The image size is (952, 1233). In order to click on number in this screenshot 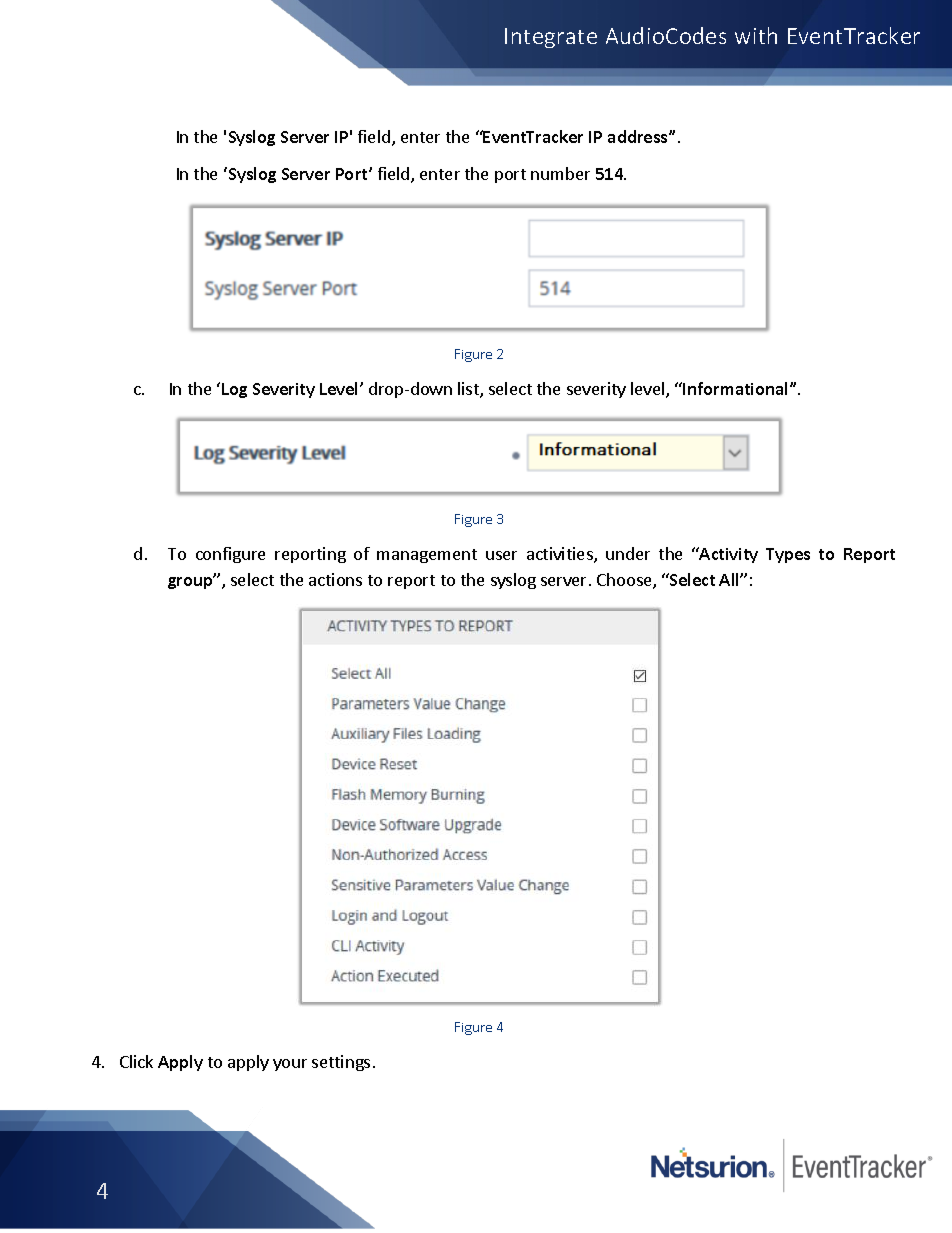, I will do `click(560, 173)`.
